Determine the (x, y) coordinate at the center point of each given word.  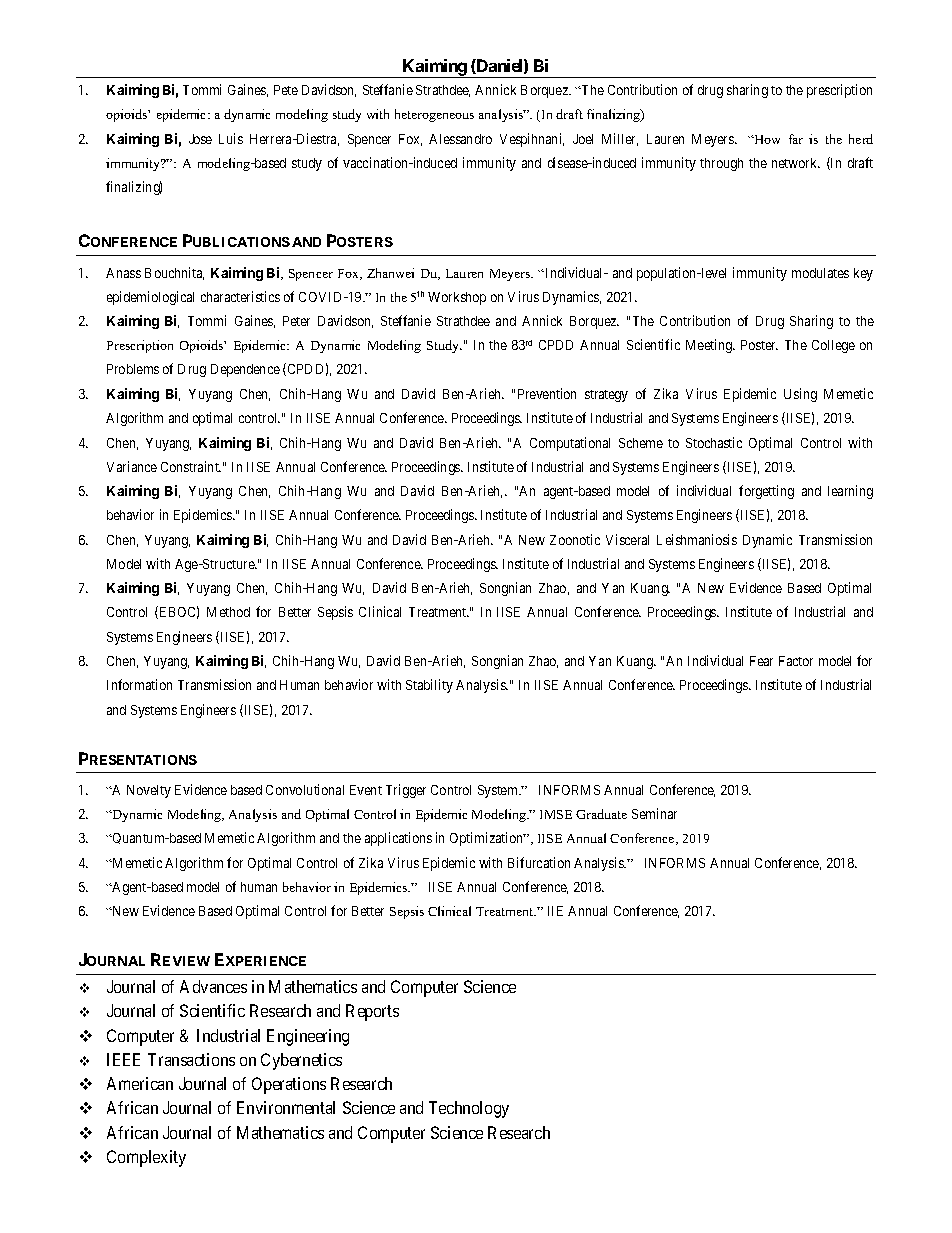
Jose (200, 139)
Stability (429, 686)
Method (228, 612)
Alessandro (460, 139)
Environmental (286, 1107)
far (796, 139)
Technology (469, 1109)
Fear (761, 661)
